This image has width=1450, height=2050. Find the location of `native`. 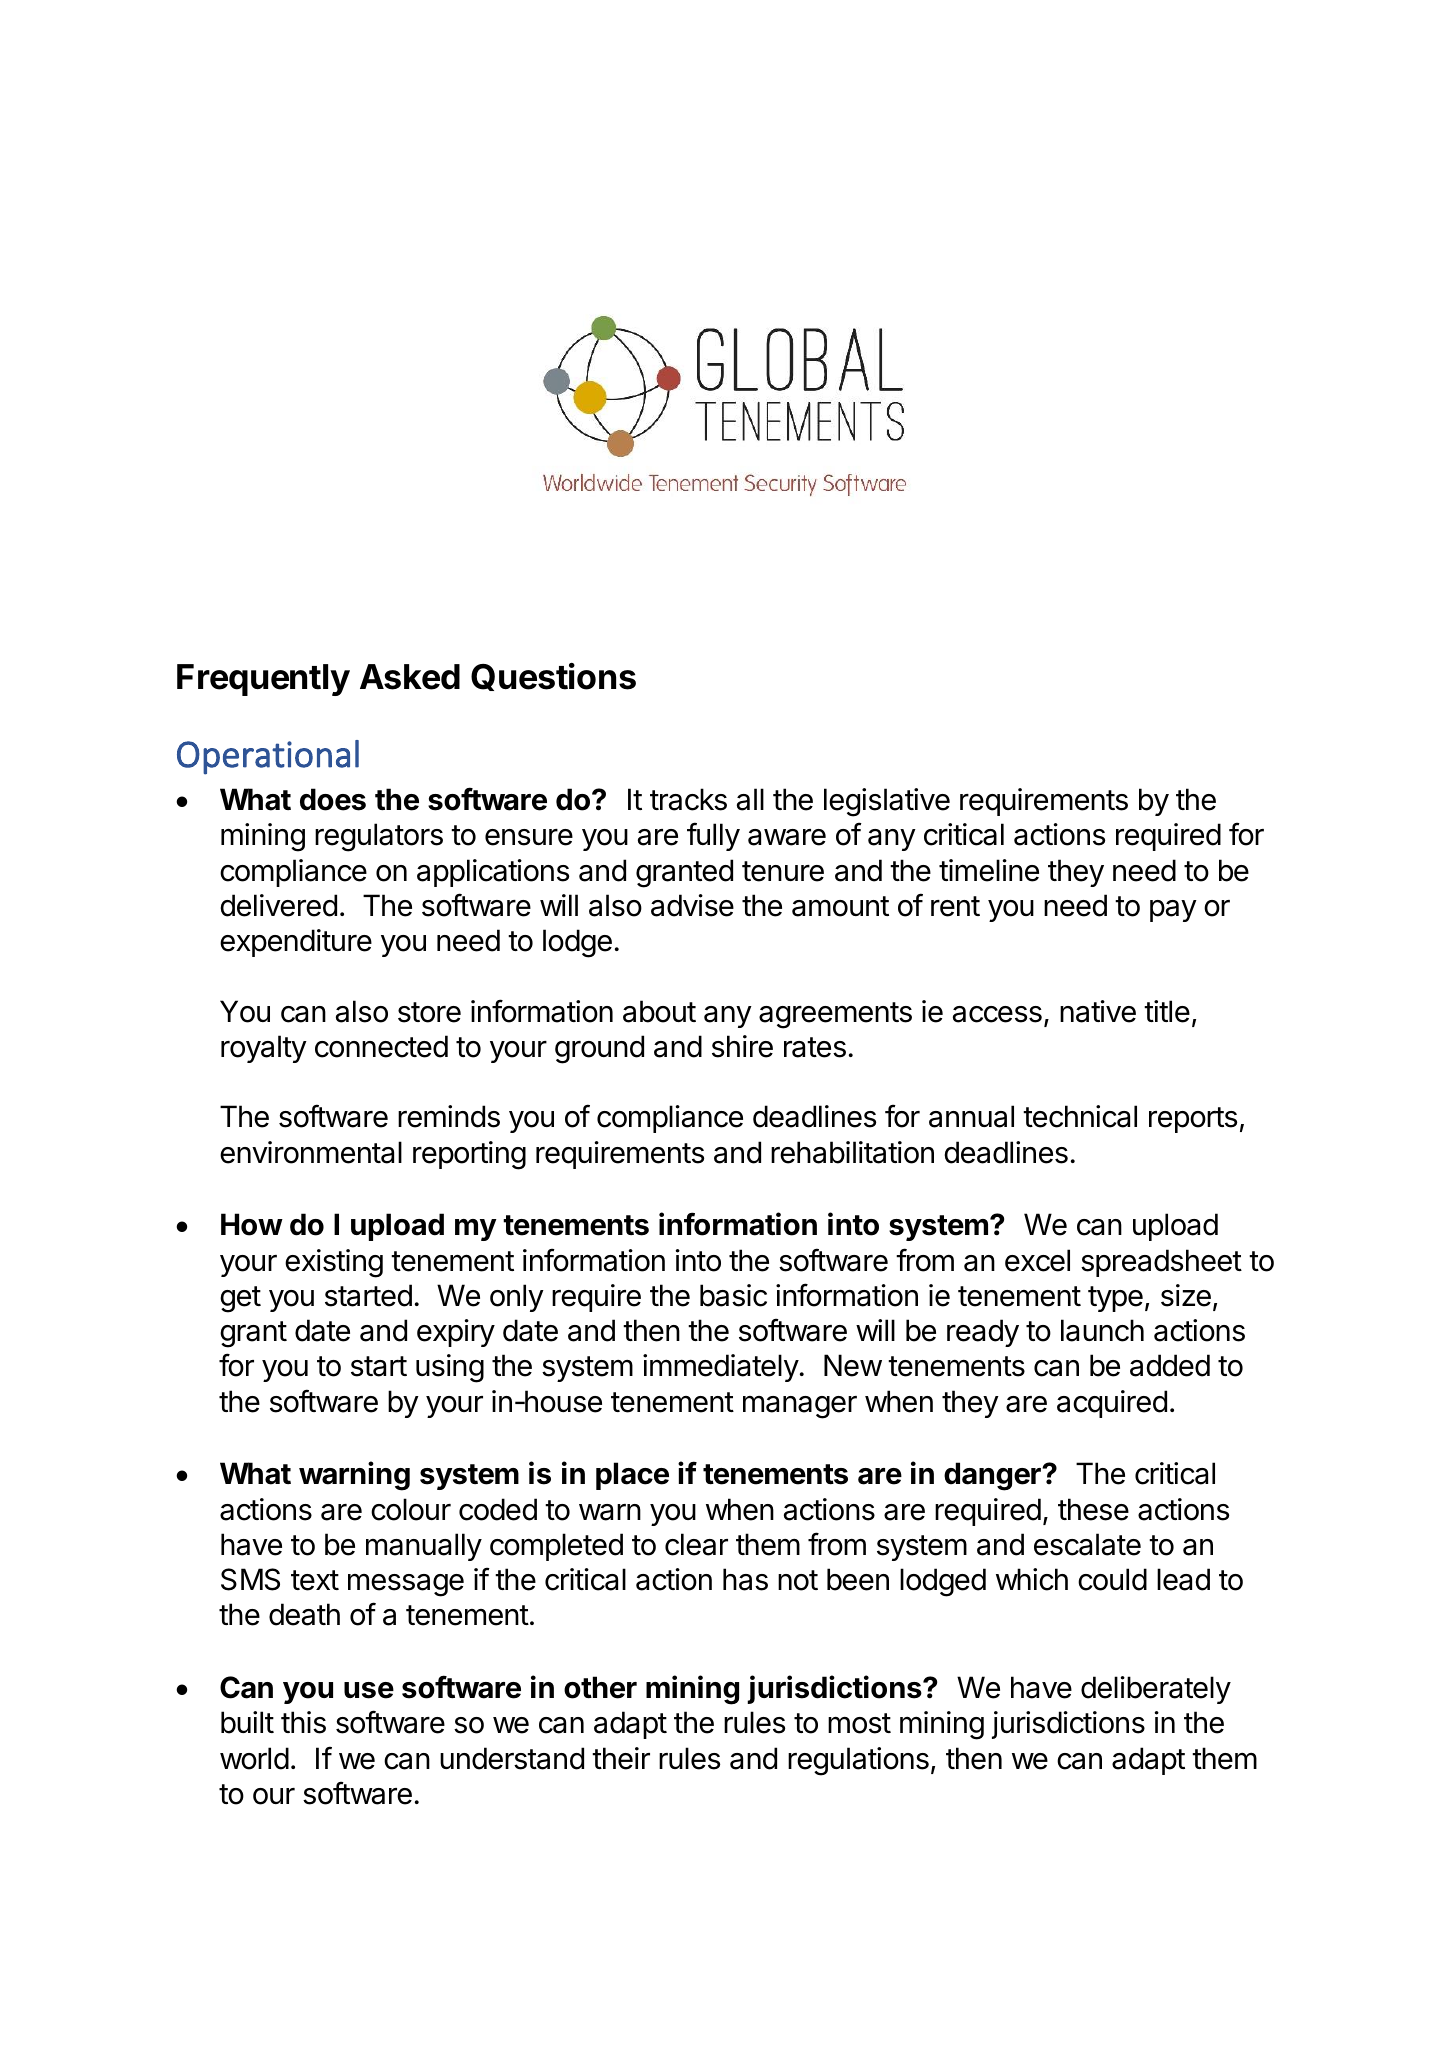

native is located at coordinates (1098, 1011).
